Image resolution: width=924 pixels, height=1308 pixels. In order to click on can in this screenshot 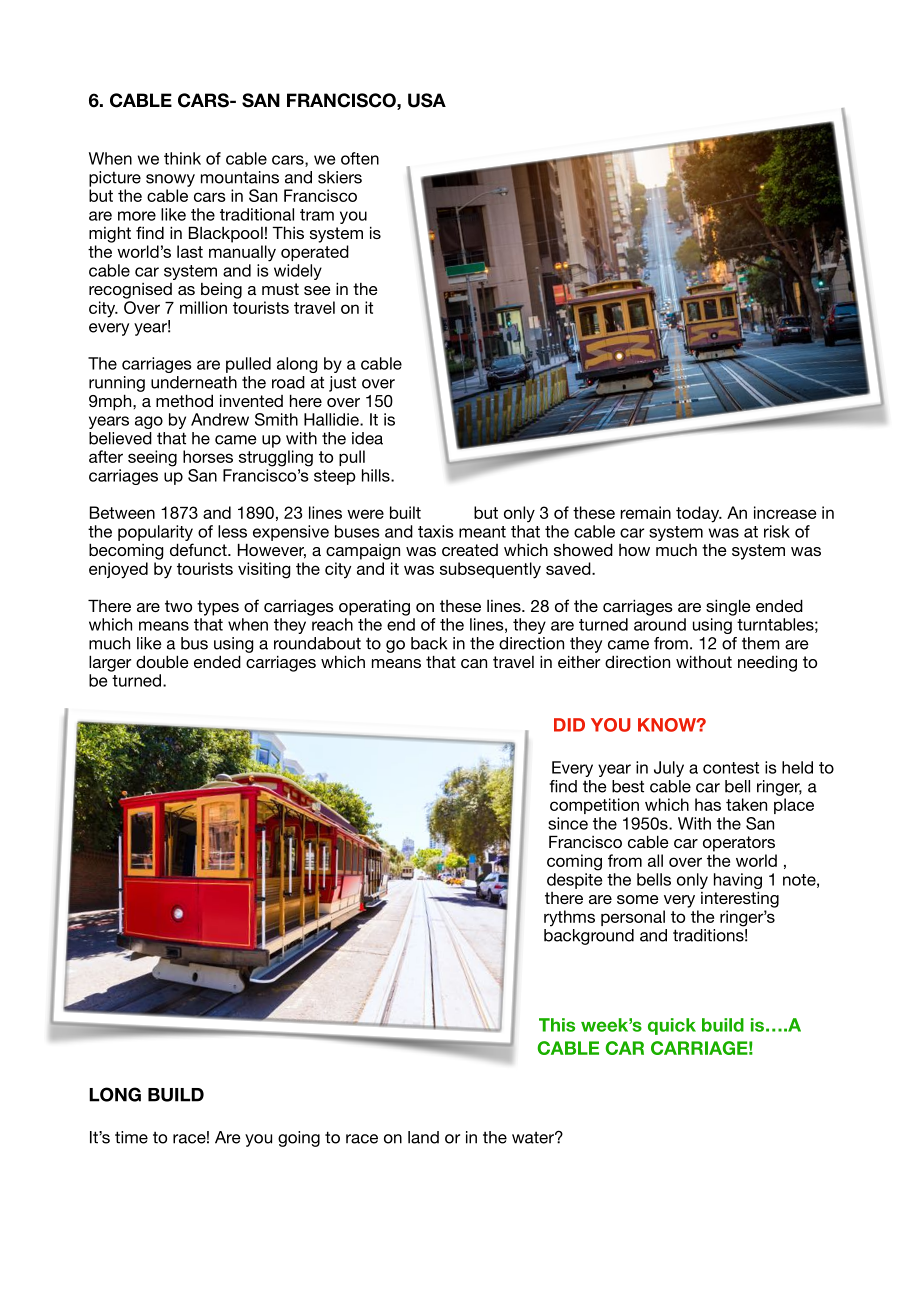, I will do `click(474, 663)`.
